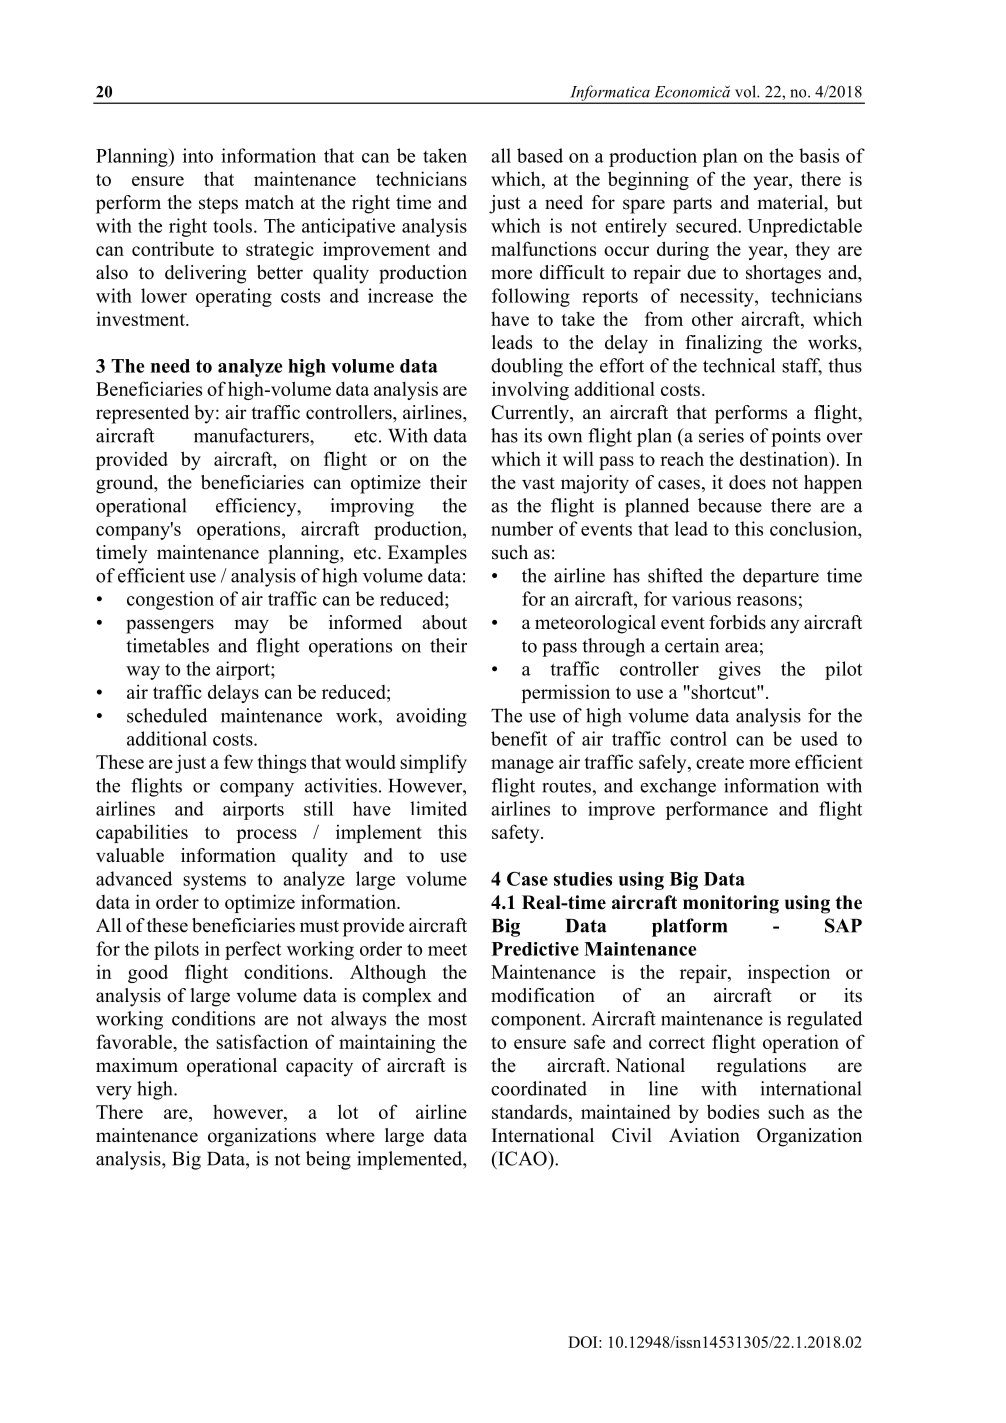  Describe the element at coordinates (538, 483) in the document. I see `vast` at that location.
